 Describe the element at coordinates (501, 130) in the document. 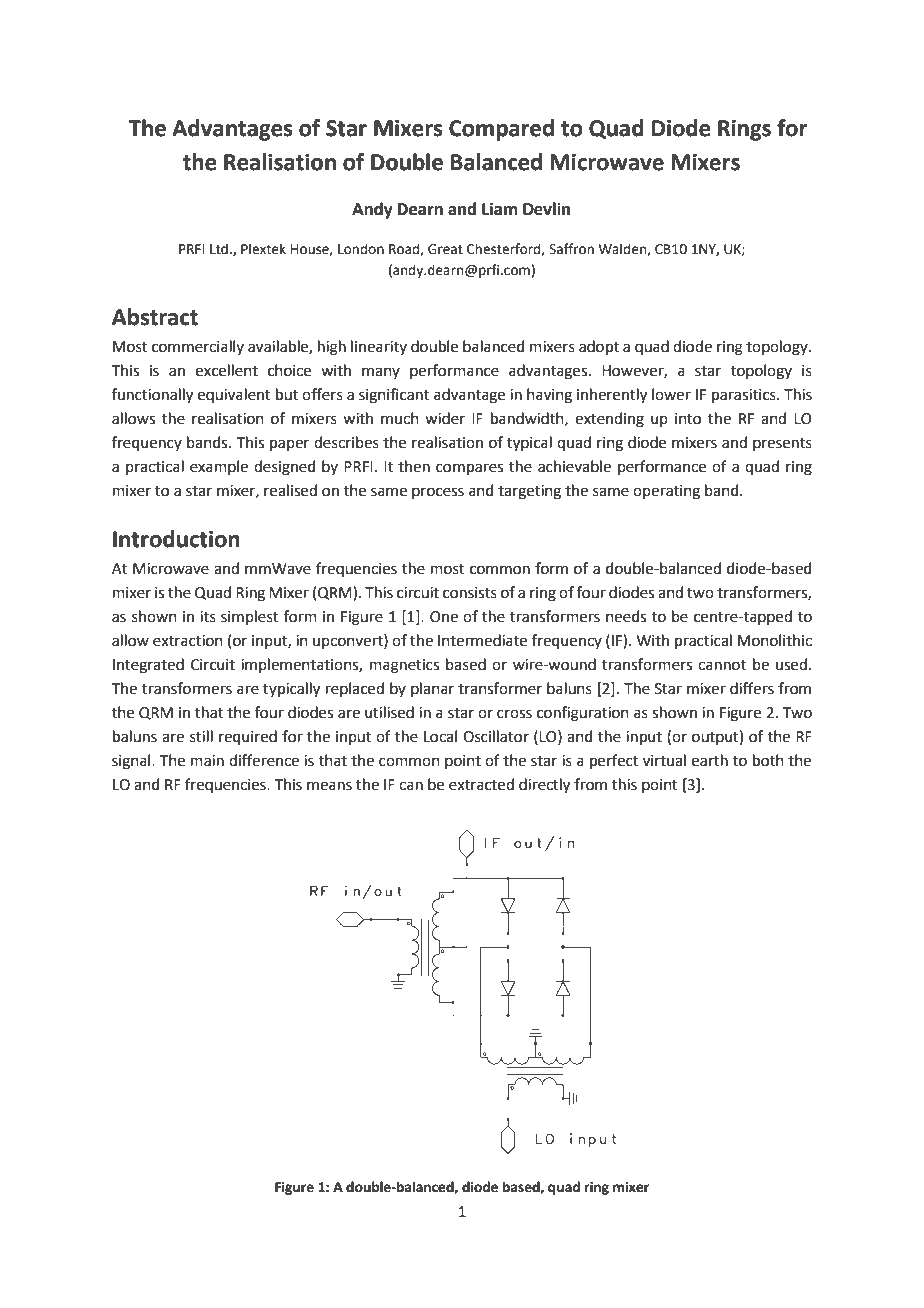

I see `Compared` at that location.
